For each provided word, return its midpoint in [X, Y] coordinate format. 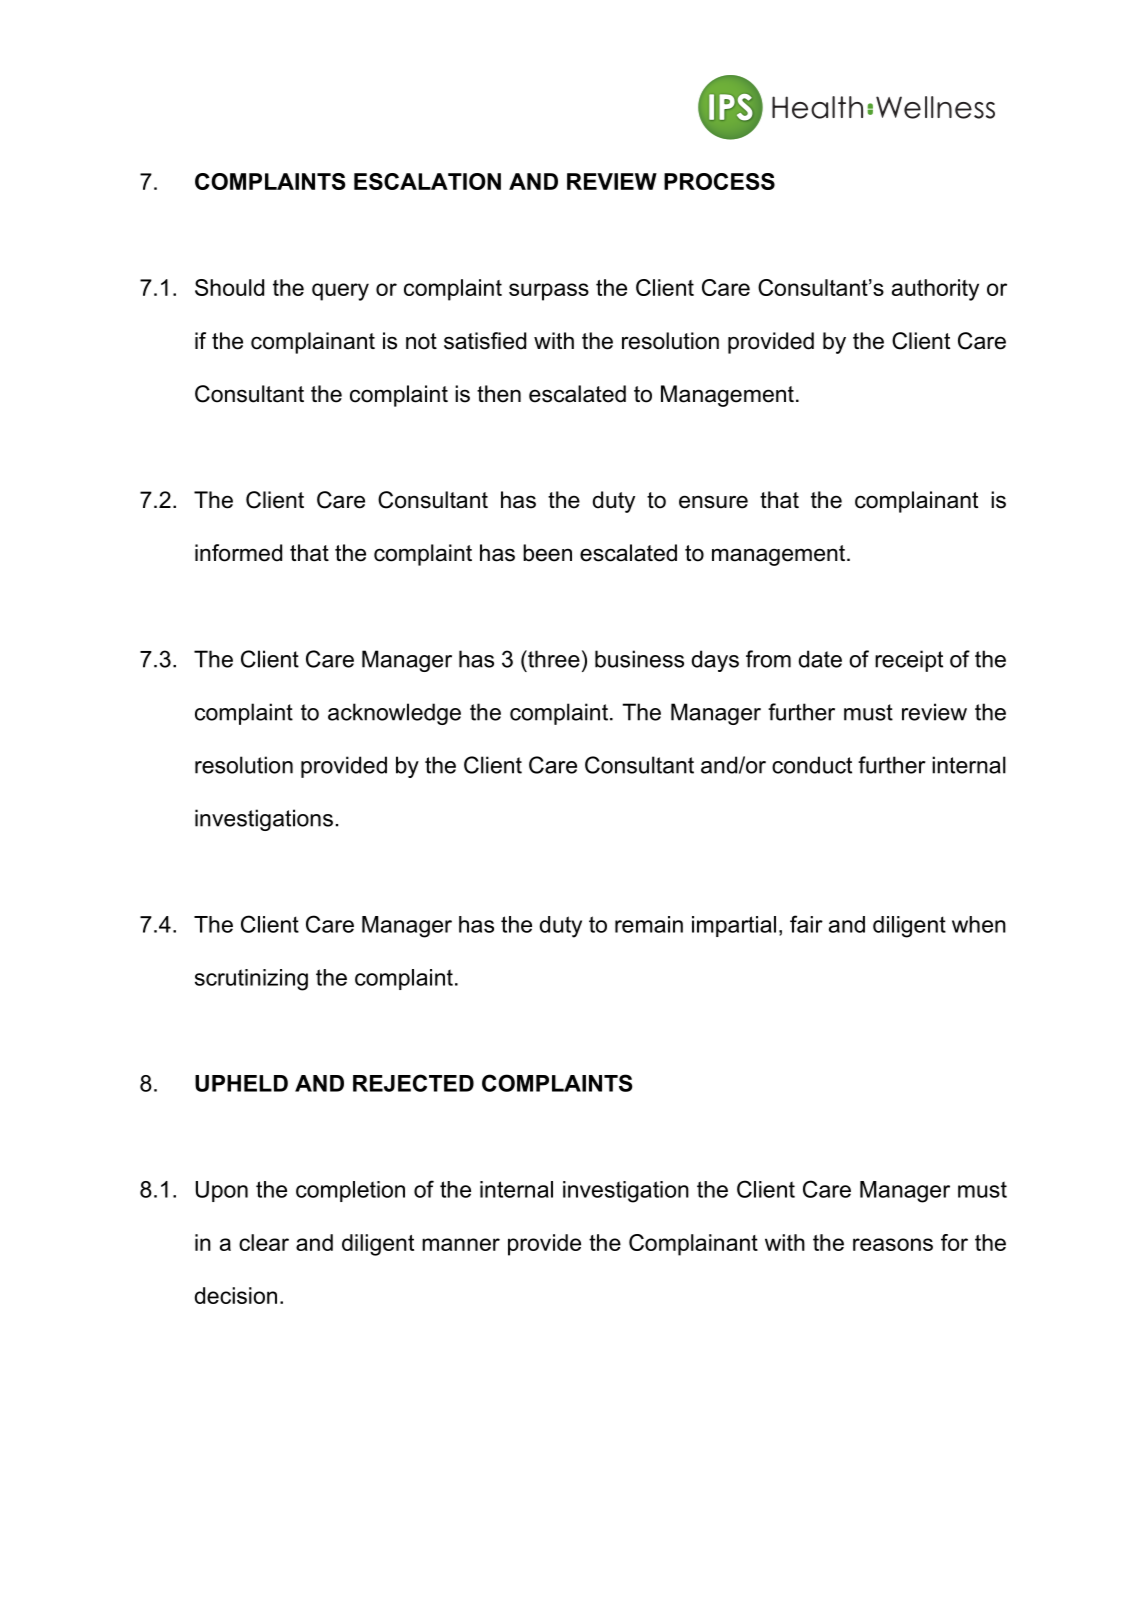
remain [649, 924]
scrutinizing [251, 980]
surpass [549, 292]
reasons [893, 1244]
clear [264, 1242]
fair [806, 924]
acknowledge [394, 714]
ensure [713, 502]
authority [935, 290]
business [639, 659]
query [340, 292]
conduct [812, 765]
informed [238, 553]
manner [461, 1244]
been [547, 553]
